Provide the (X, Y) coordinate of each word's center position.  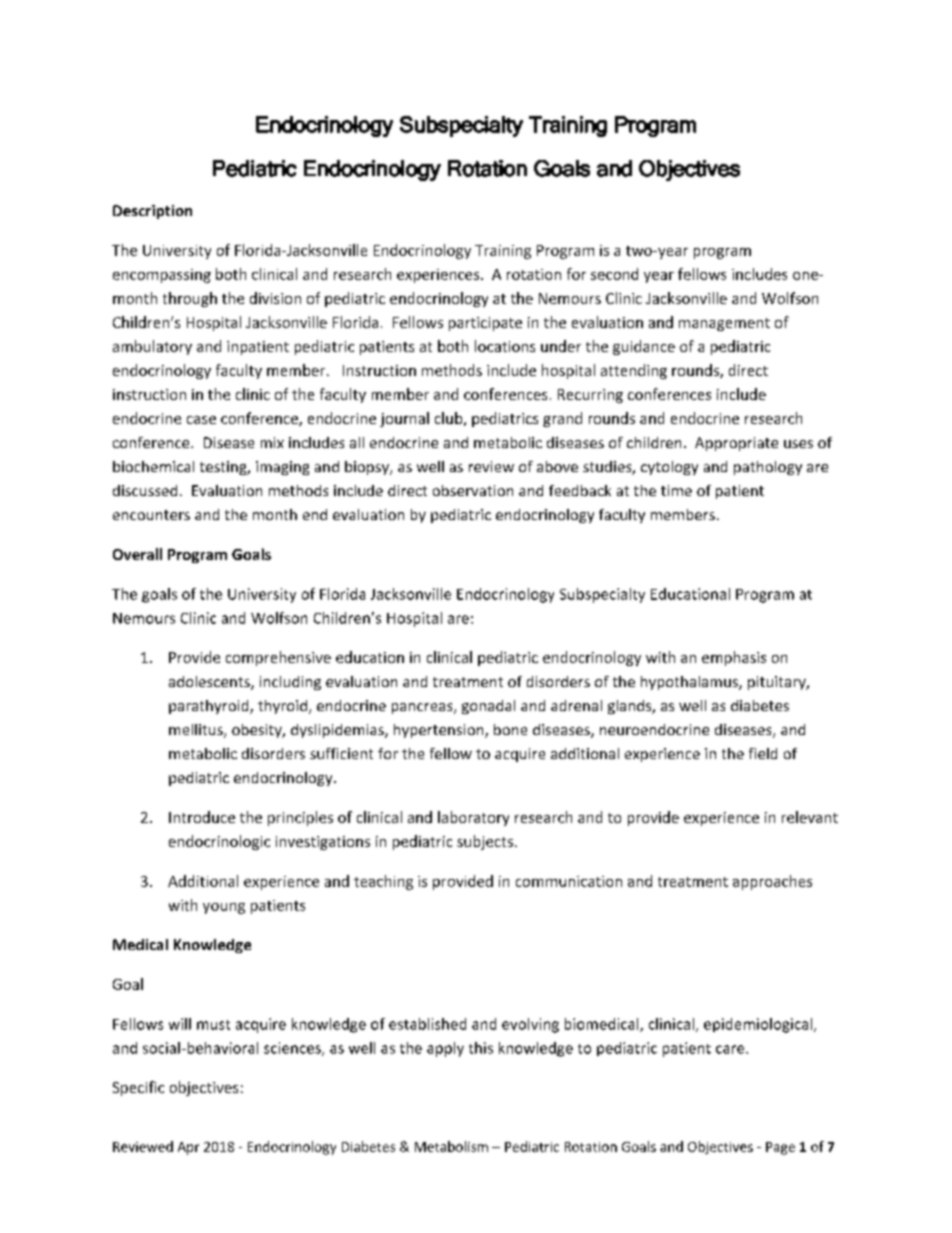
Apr (188, 1148)
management (724, 324)
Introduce (202, 817)
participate (485, 324)
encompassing (162, 276)
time (676, 490)
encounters (151, 515)
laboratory (473, 818)
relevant (810, 817)
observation (473, 490)
